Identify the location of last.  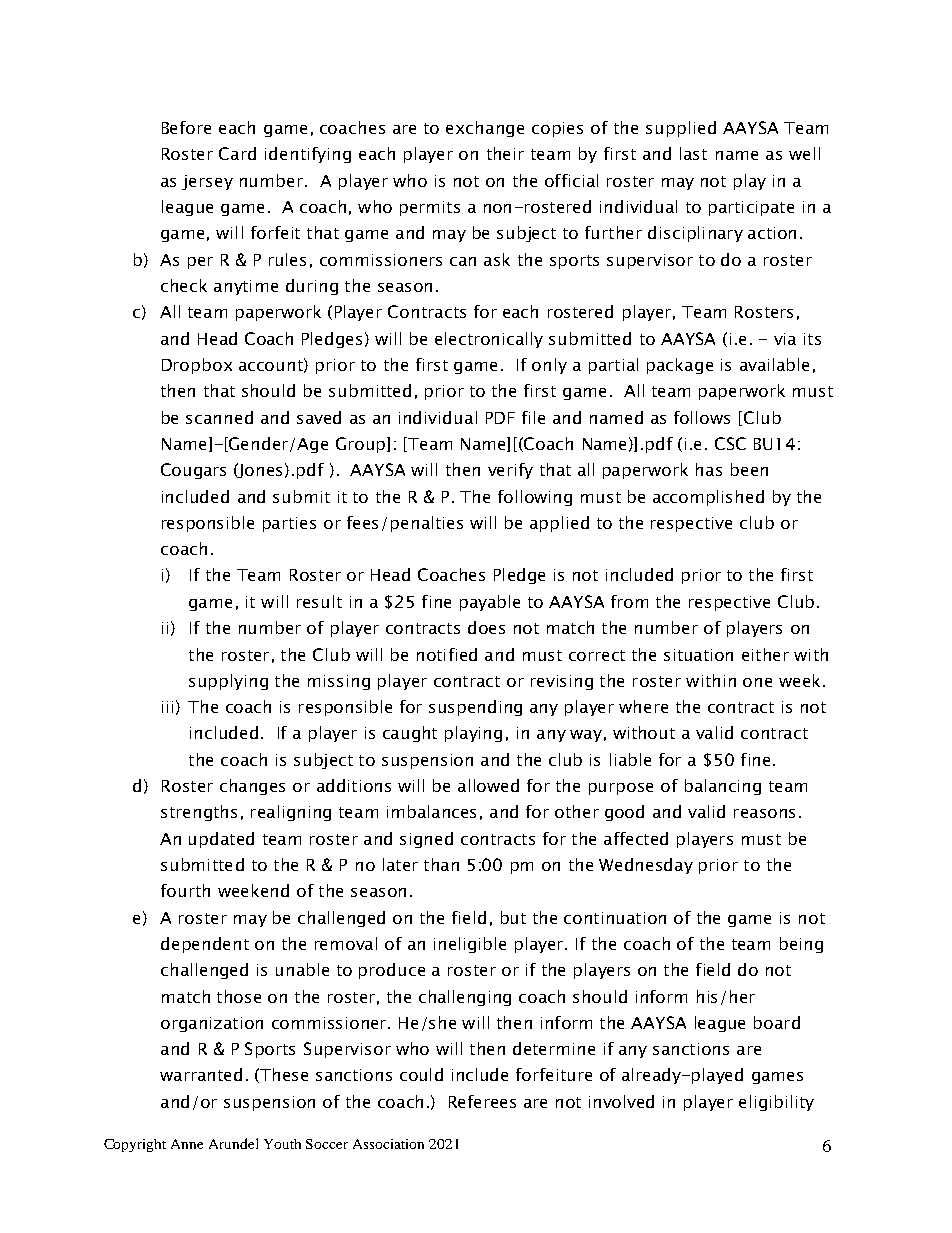
(693, 153).
